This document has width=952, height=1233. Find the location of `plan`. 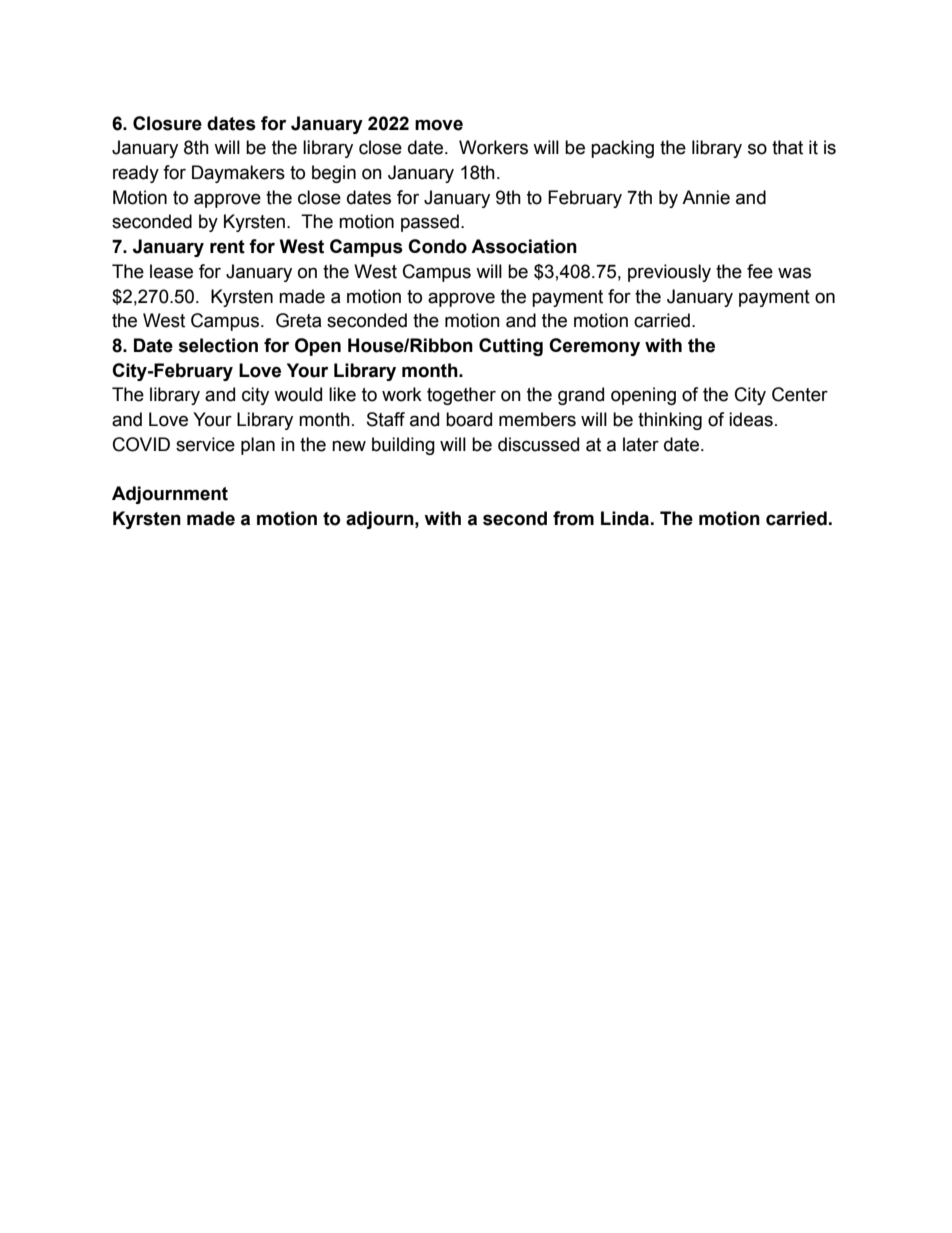

plan is located at coordinates (258, 446).
